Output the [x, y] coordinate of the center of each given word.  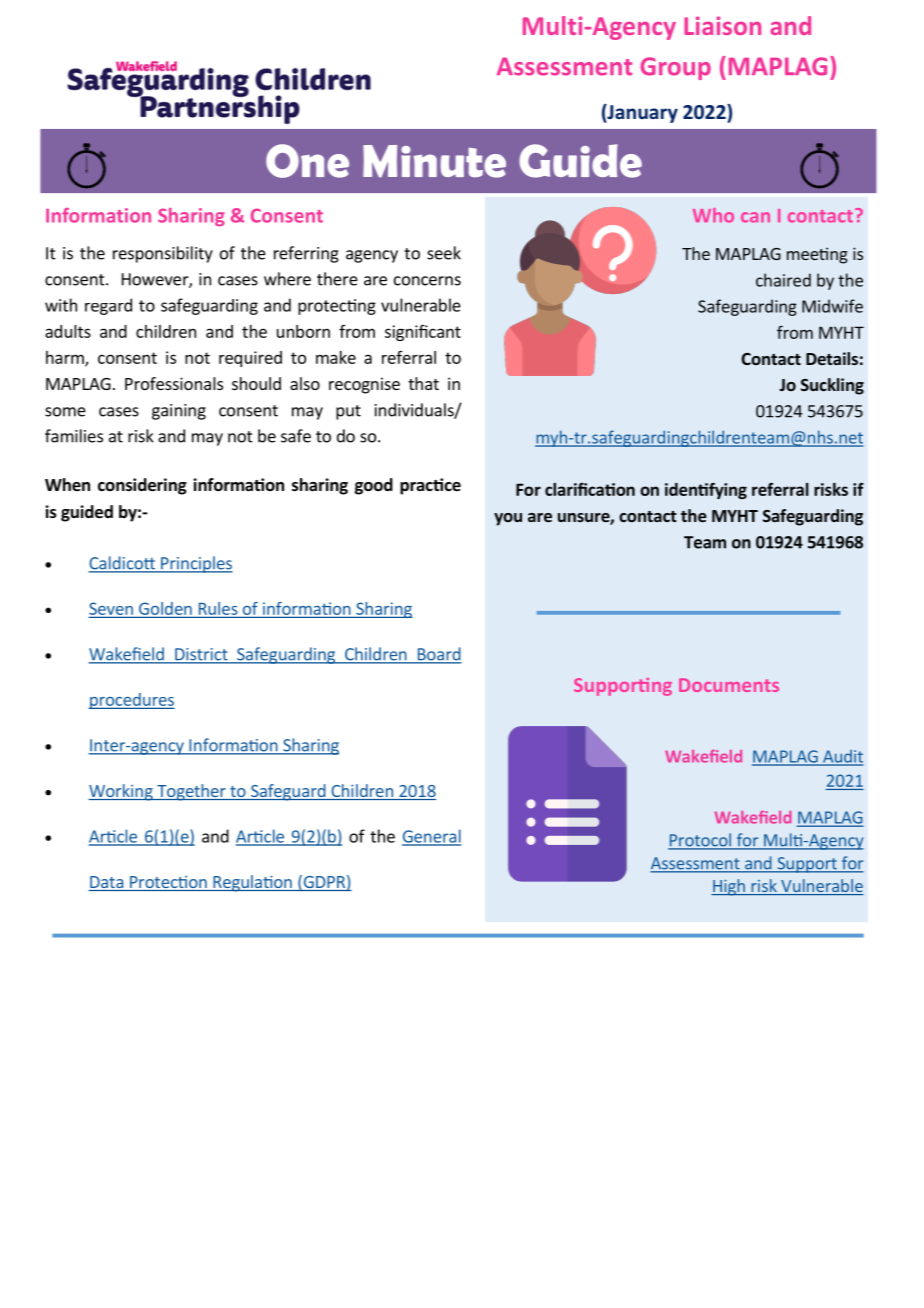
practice [430, 486]
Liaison [722, 25]
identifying [706, 491]
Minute [434, 161]
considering [142, 486]
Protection [168, 883]
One [307, 161]
